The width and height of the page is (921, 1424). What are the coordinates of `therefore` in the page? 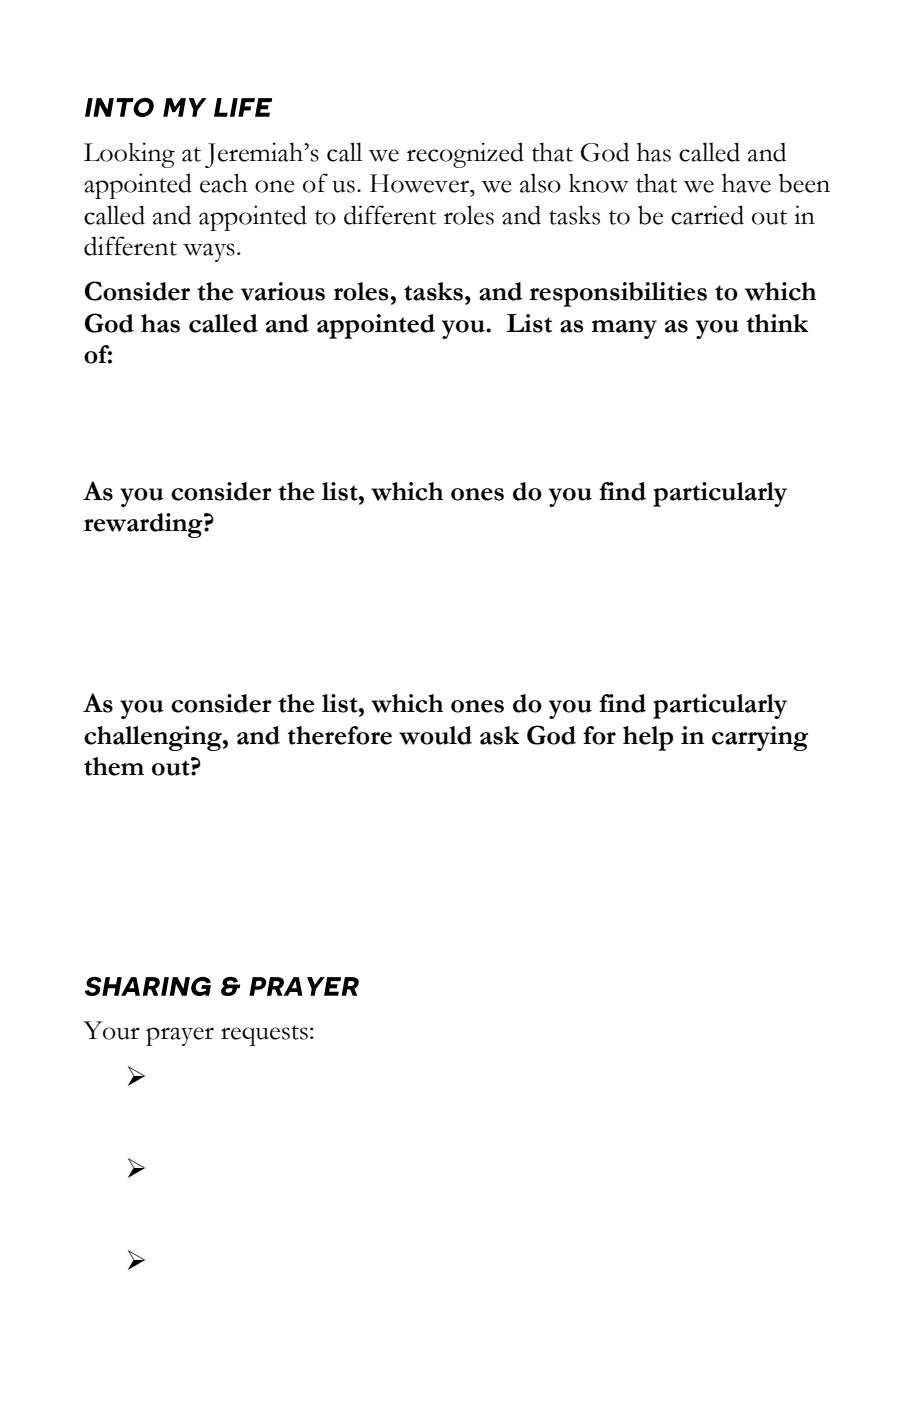 It's located at (339, 735).
